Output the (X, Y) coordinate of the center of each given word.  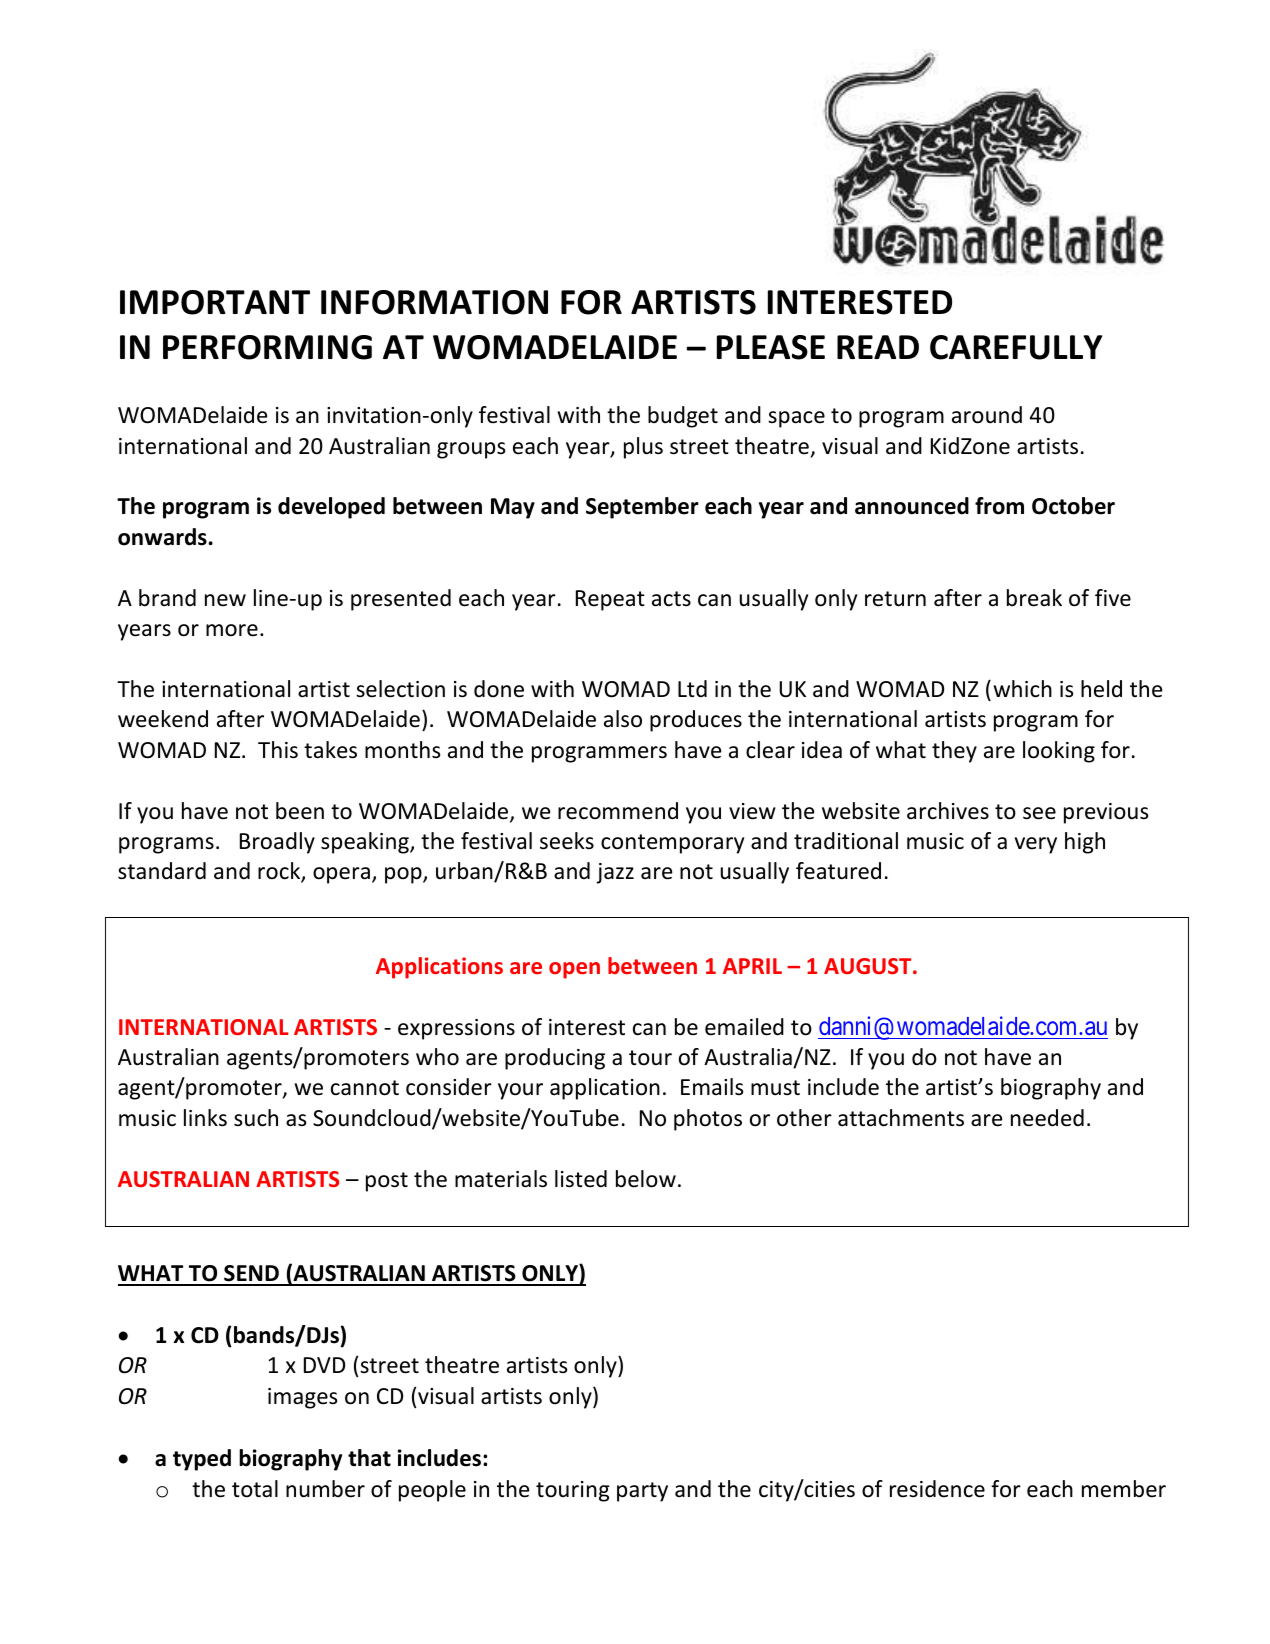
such (256, 1118)
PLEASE (771, 347)
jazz (615, 873)
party (642, 1492)
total (255, 1489)
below (646, 1179)
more (232, 630)
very (1036, 845)
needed (1047, 1118)
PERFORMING (267, 347)
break (1034, 598)
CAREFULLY (1016, 347)
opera (341, 875)
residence (937, 1489)
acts (671, 599)
